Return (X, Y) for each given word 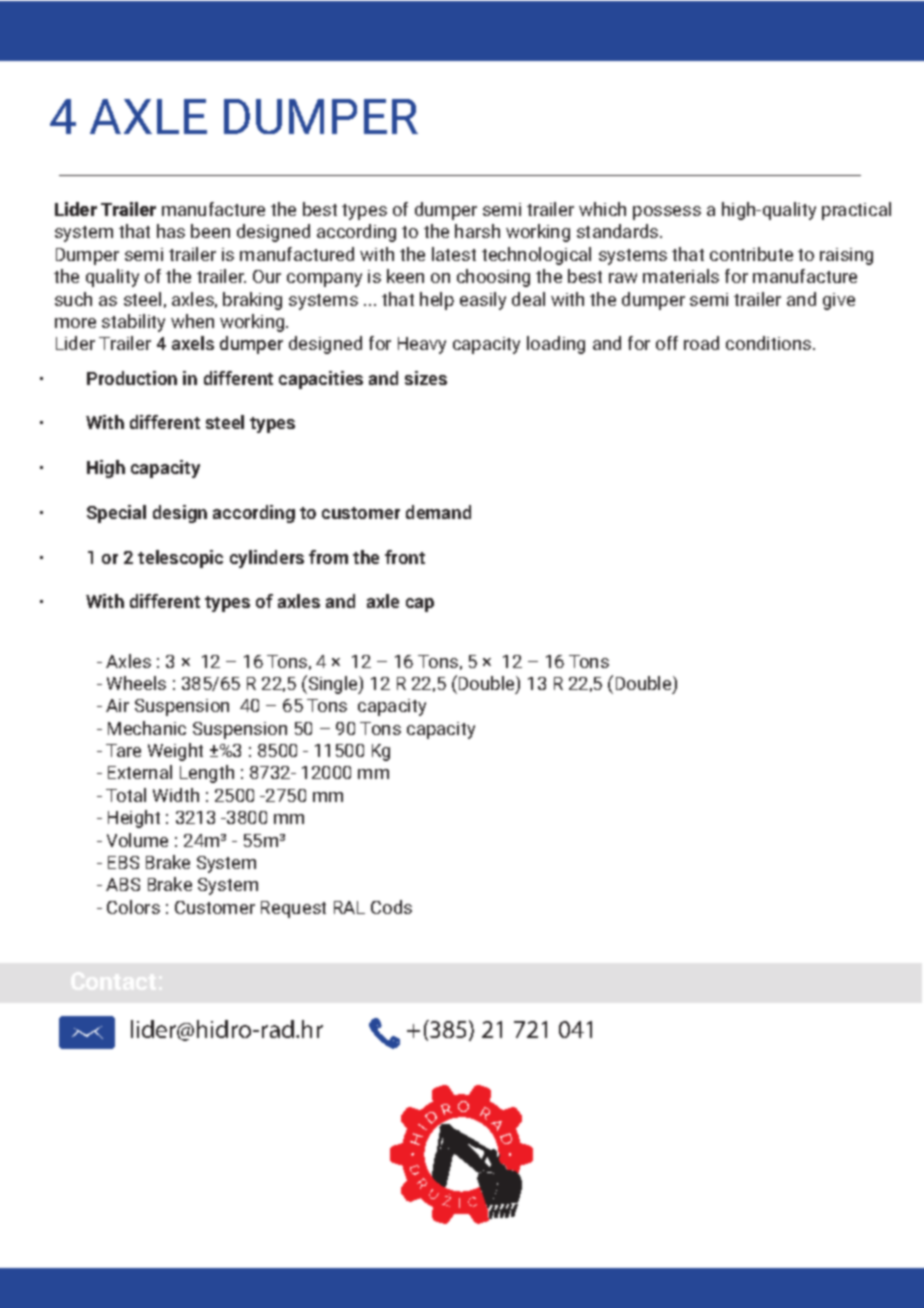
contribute (751, 254)
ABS (123, 884)
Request (293, 909)
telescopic (180, 559)
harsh (477, 231)
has (171, 231)
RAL (349, 907)
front (405, 557)
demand (438, 512)
